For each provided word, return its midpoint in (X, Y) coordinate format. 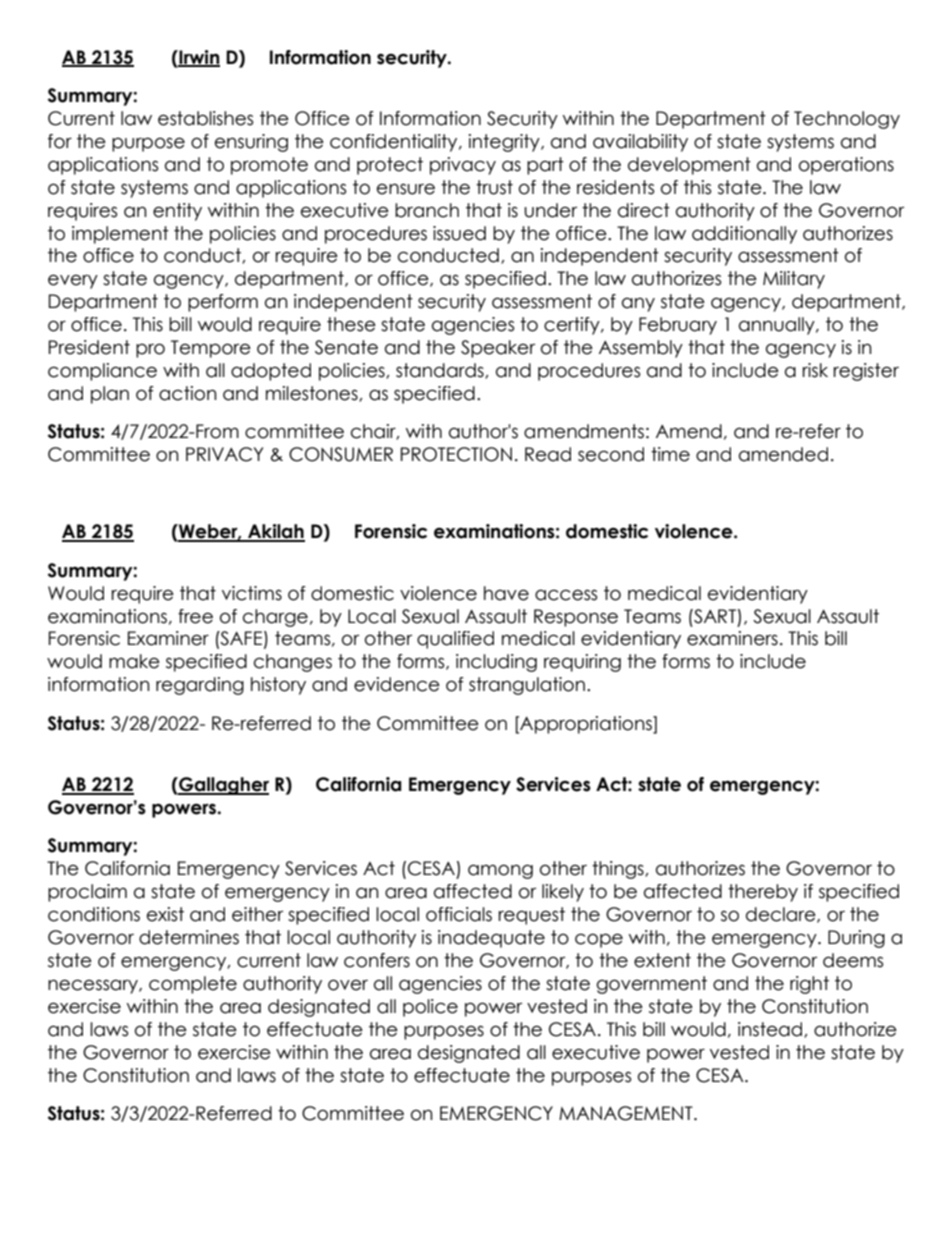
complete (193, 985)
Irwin (198, 58)
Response (576, 618)
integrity (505, 143)
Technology (847, 120)
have (506, 593)
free (195, 616)
